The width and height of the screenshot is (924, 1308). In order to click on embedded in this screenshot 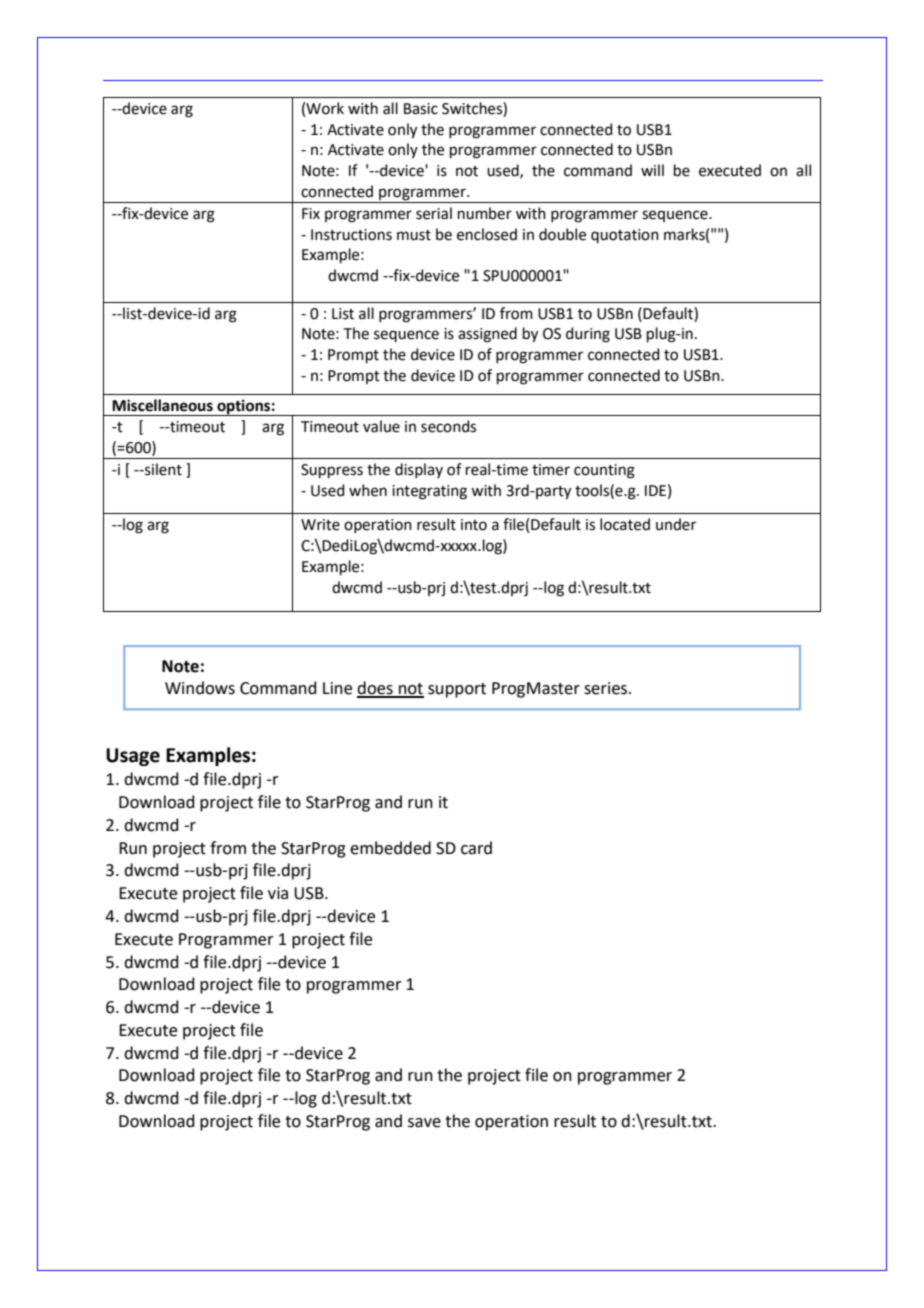, I will do `click(390, 848)`.
